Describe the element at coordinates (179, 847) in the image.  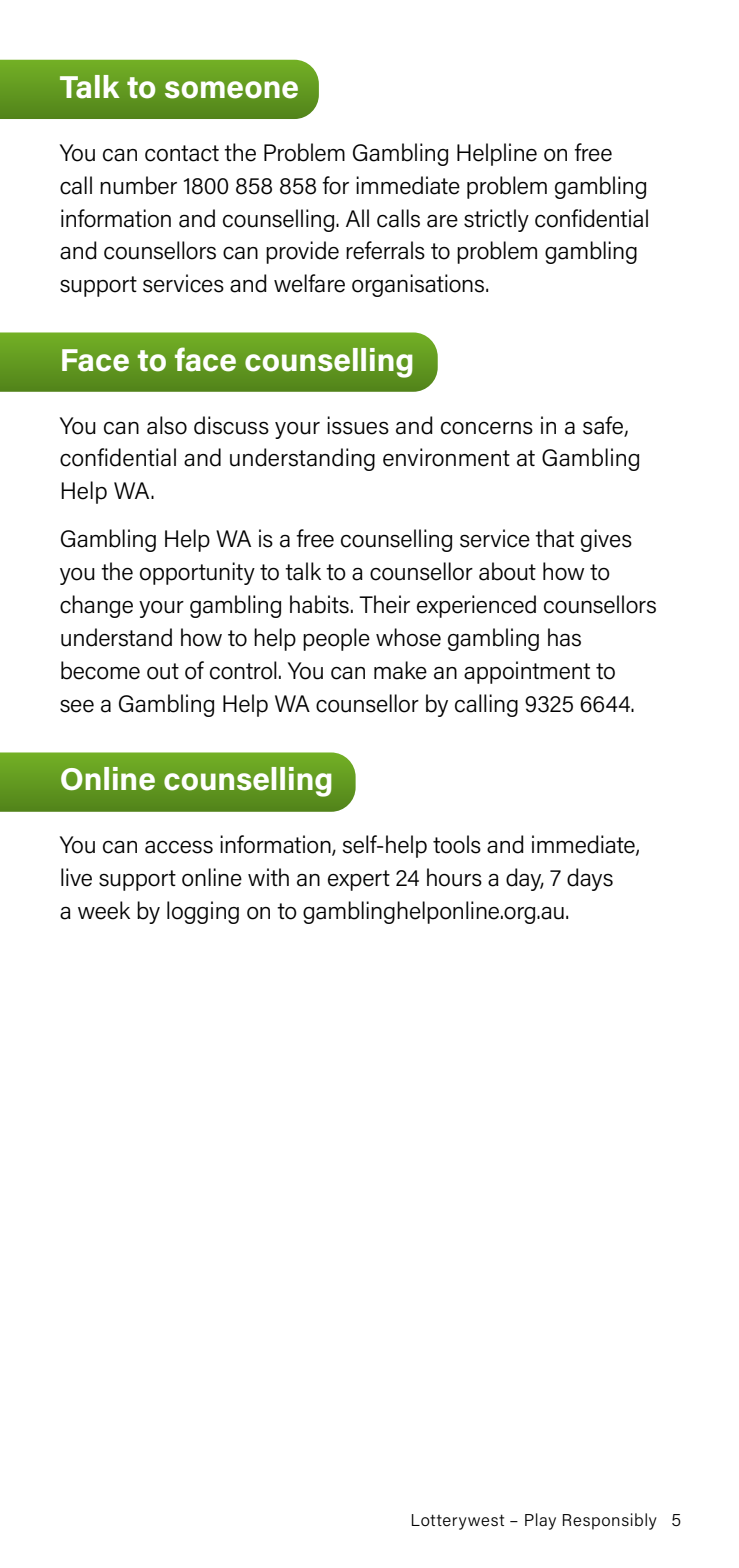
I see `access` at that location.
